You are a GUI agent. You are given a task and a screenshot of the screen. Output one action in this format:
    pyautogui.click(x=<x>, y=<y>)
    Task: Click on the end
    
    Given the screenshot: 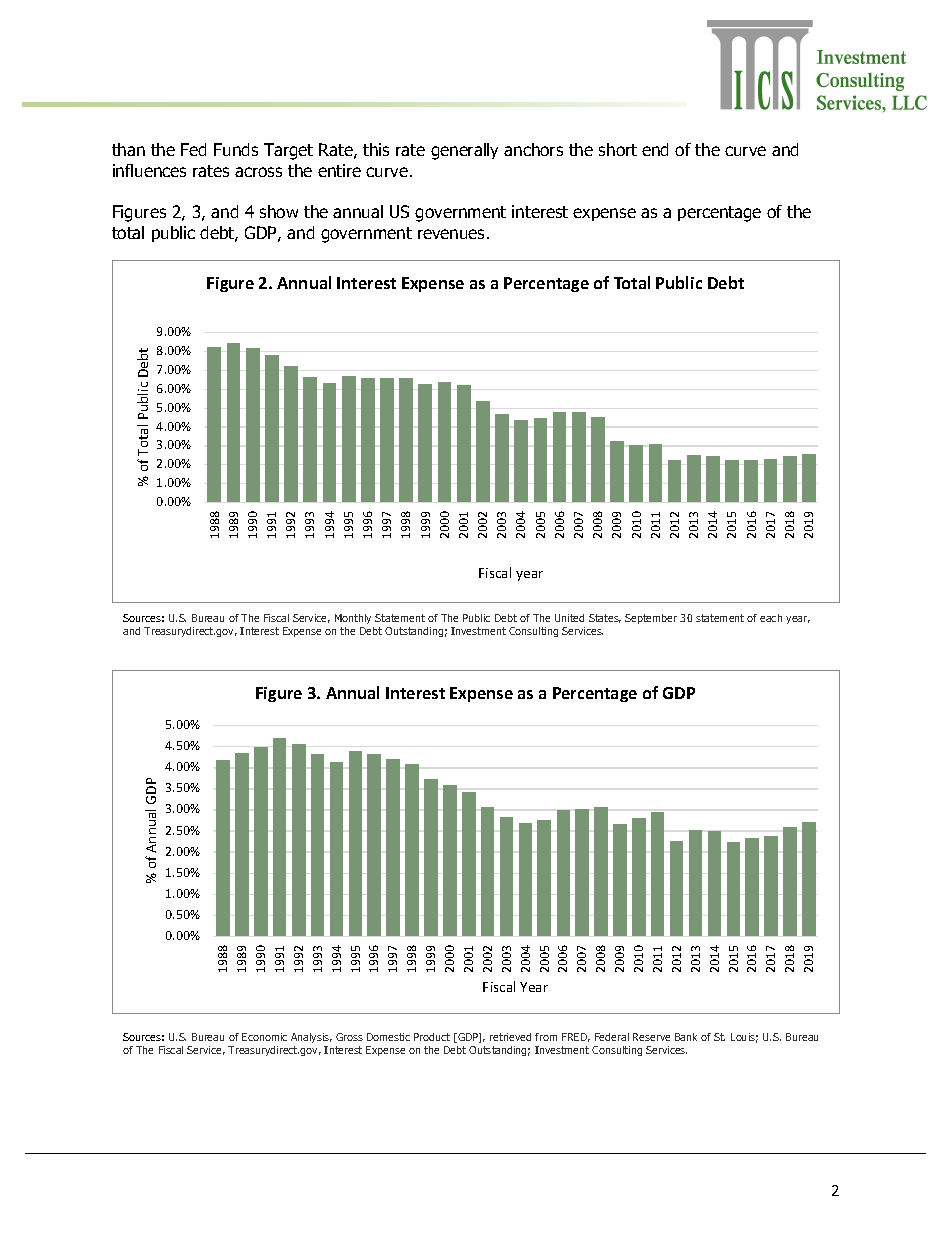 What is the action you would take?
    pyautogui.click(x=655, y=149)
